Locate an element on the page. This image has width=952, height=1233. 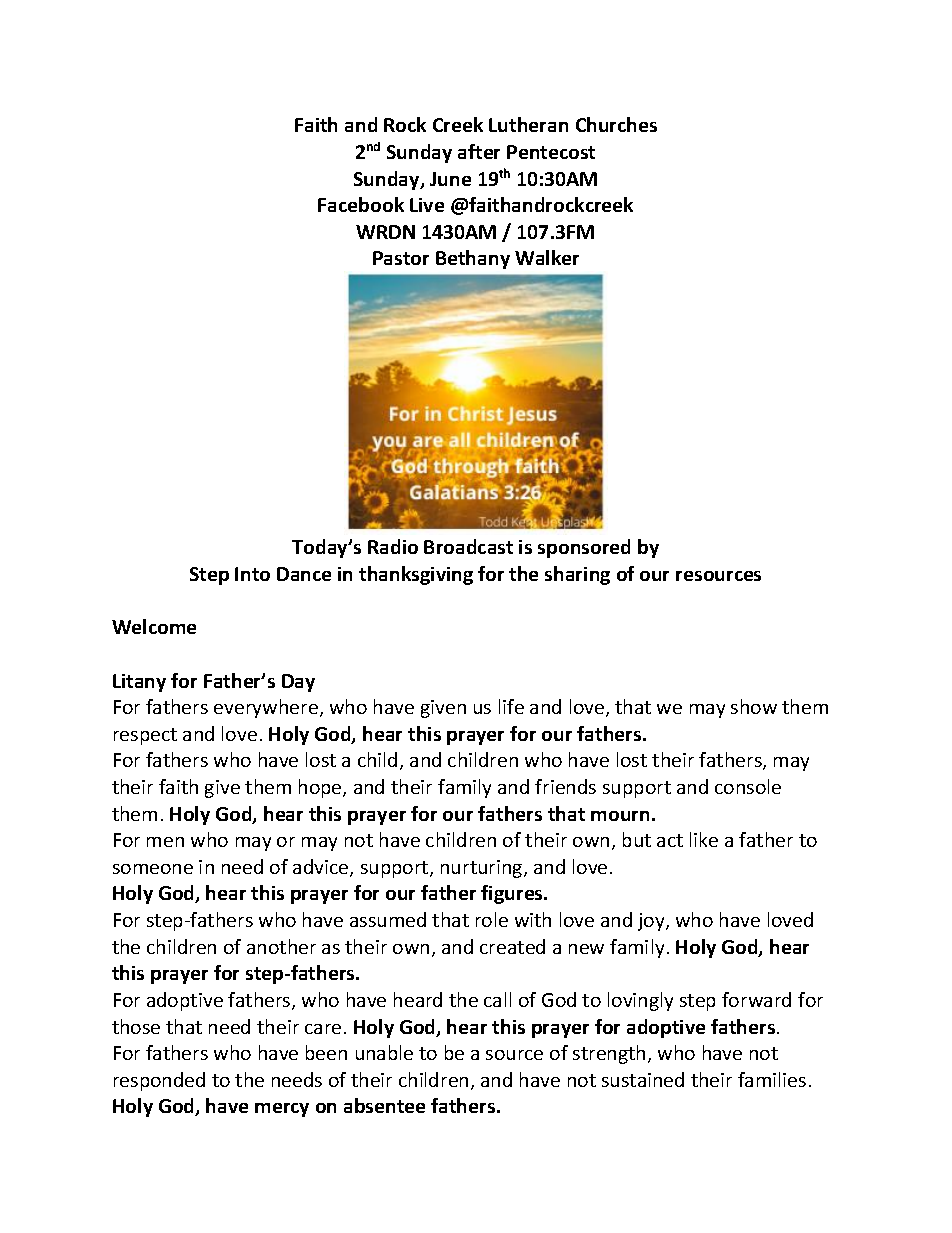
Facebook is located at coordinates (361, 204).
